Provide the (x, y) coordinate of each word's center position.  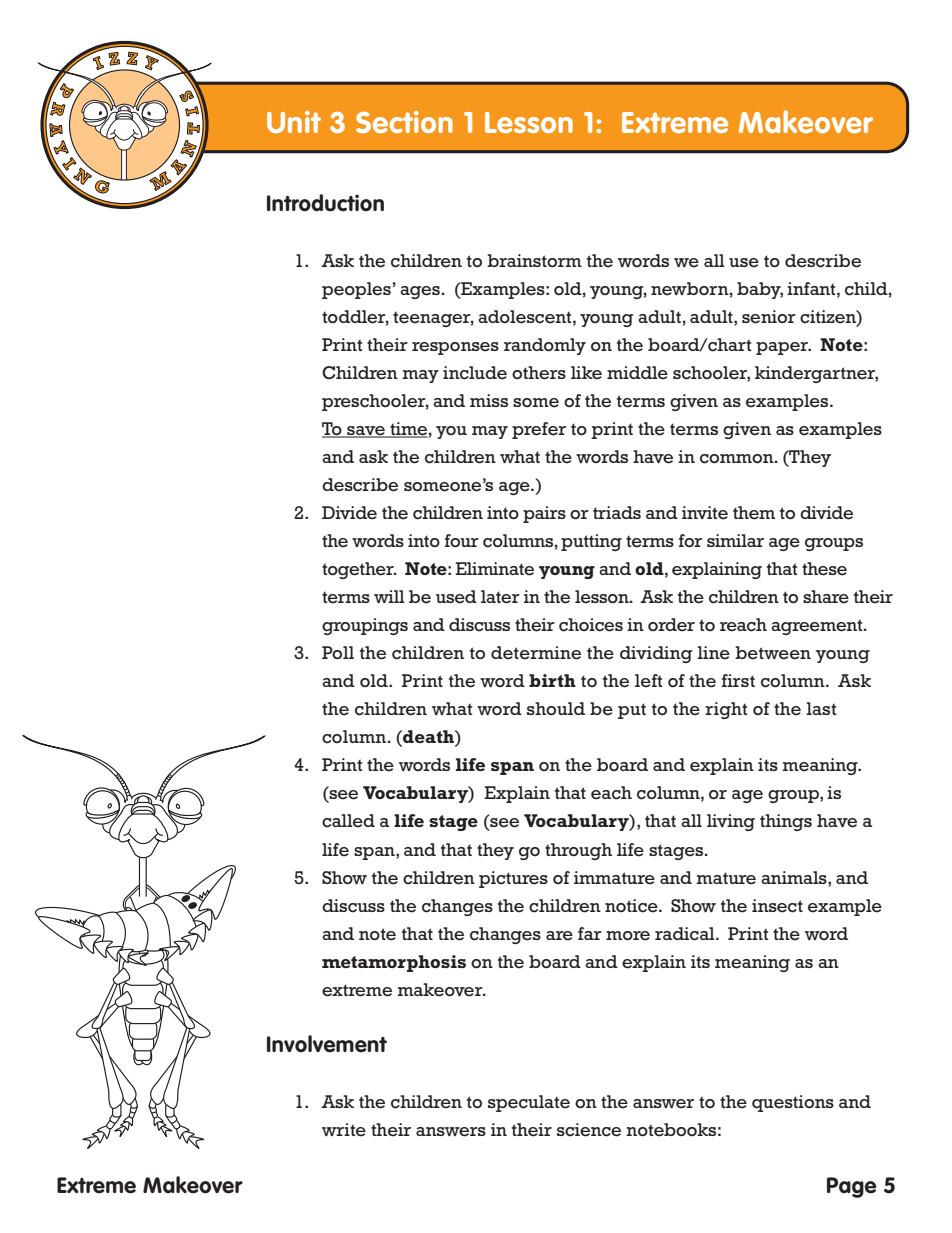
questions (793, 1103)
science (589, 1130)
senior (769, 317)
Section (404, 122)
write (344, 1130)
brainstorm (534, 261)
